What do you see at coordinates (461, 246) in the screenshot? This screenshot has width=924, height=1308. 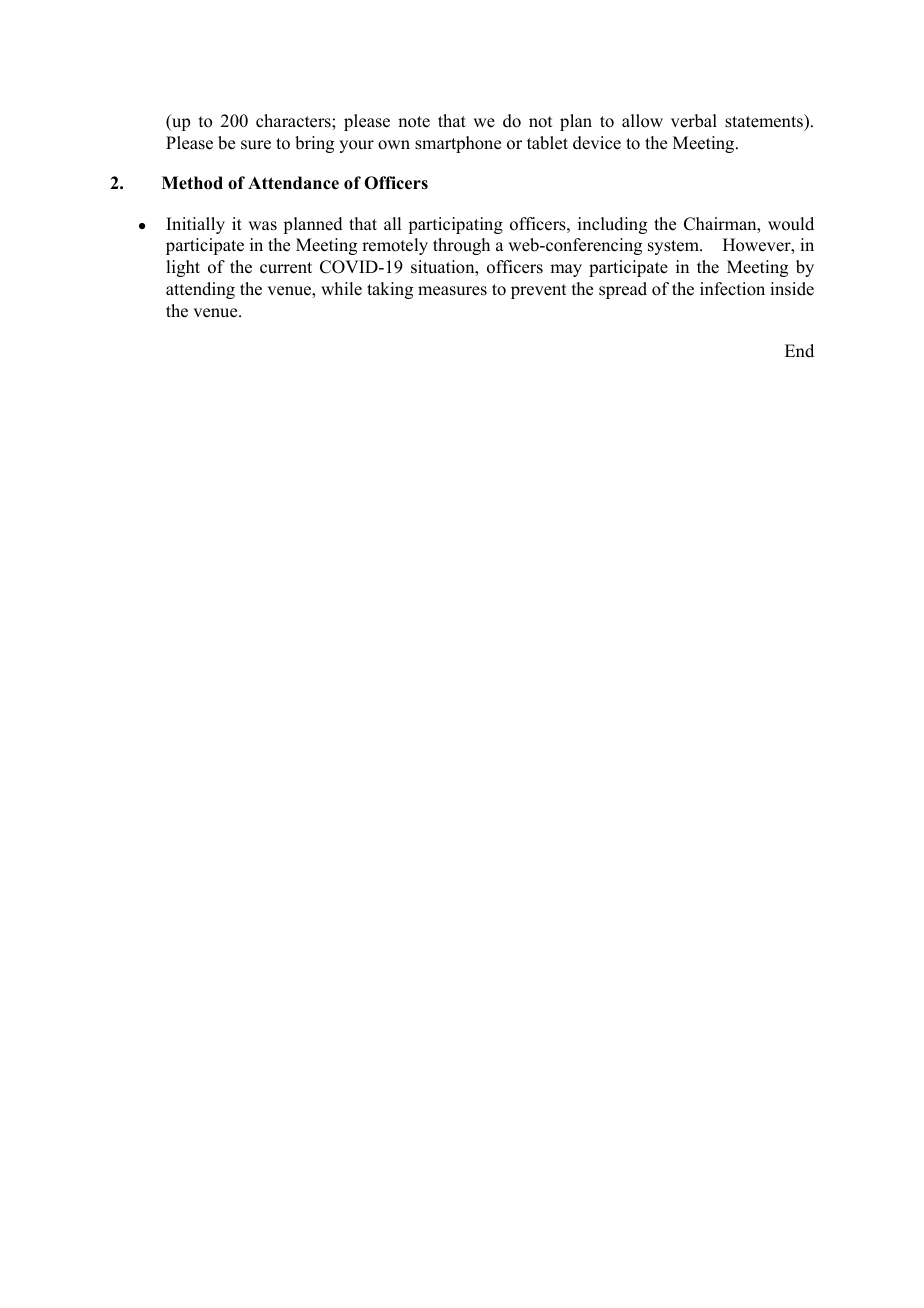 I see `through` at bounding box center [461, 246].
